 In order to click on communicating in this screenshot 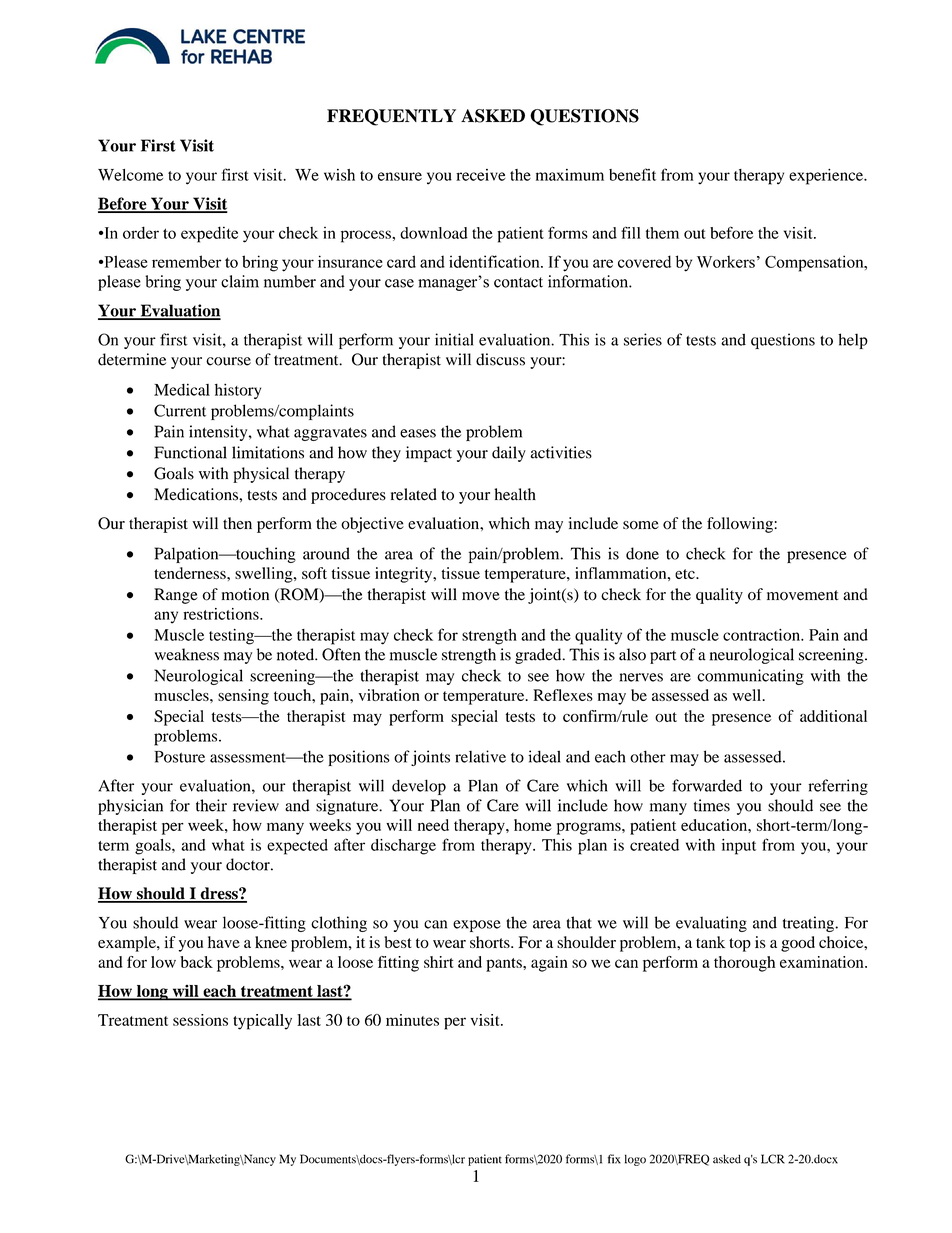, I will do `click(750, 677)`.
